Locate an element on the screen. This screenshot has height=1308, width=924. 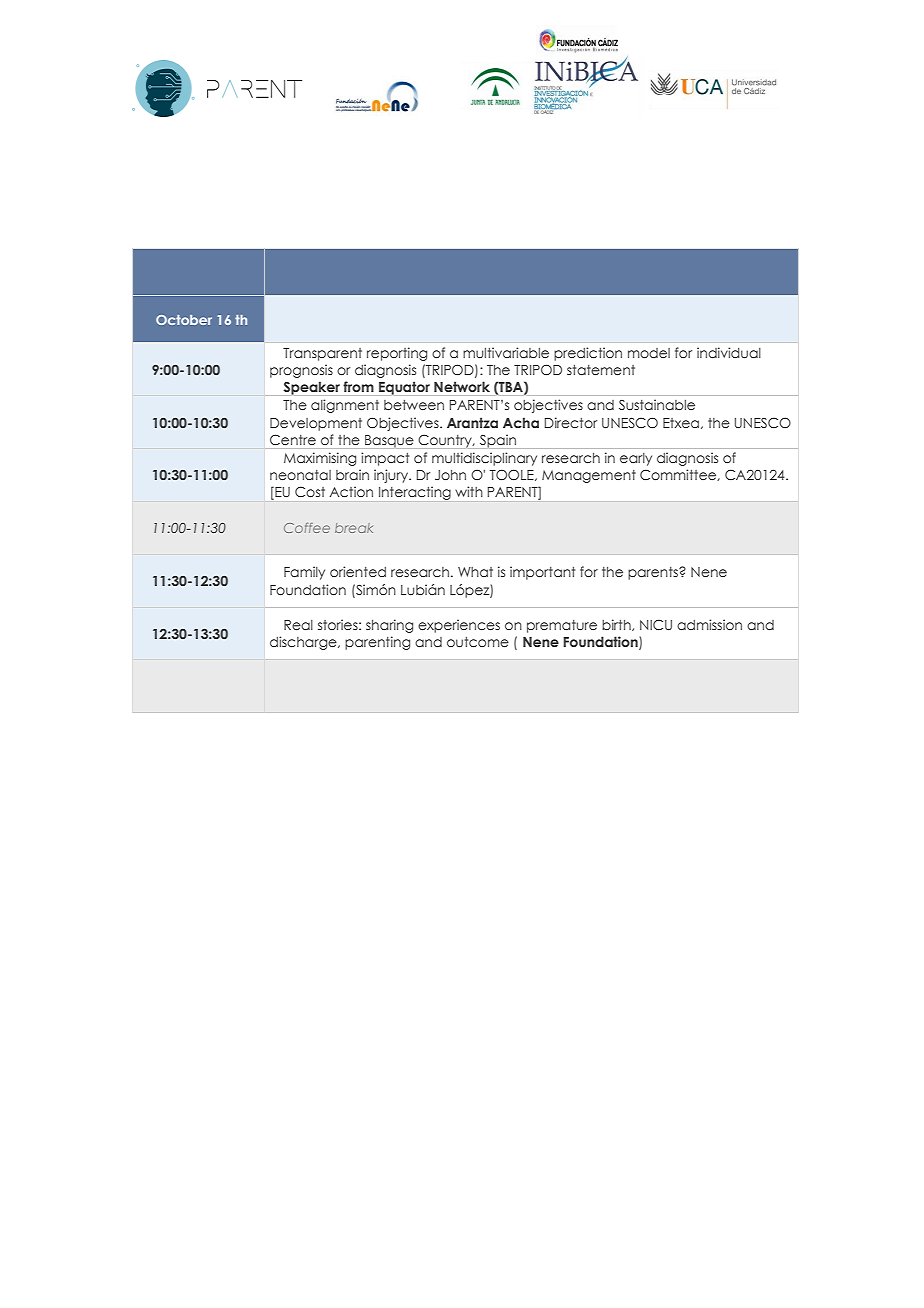
Sustainable is located at coordinates (657, 404).
